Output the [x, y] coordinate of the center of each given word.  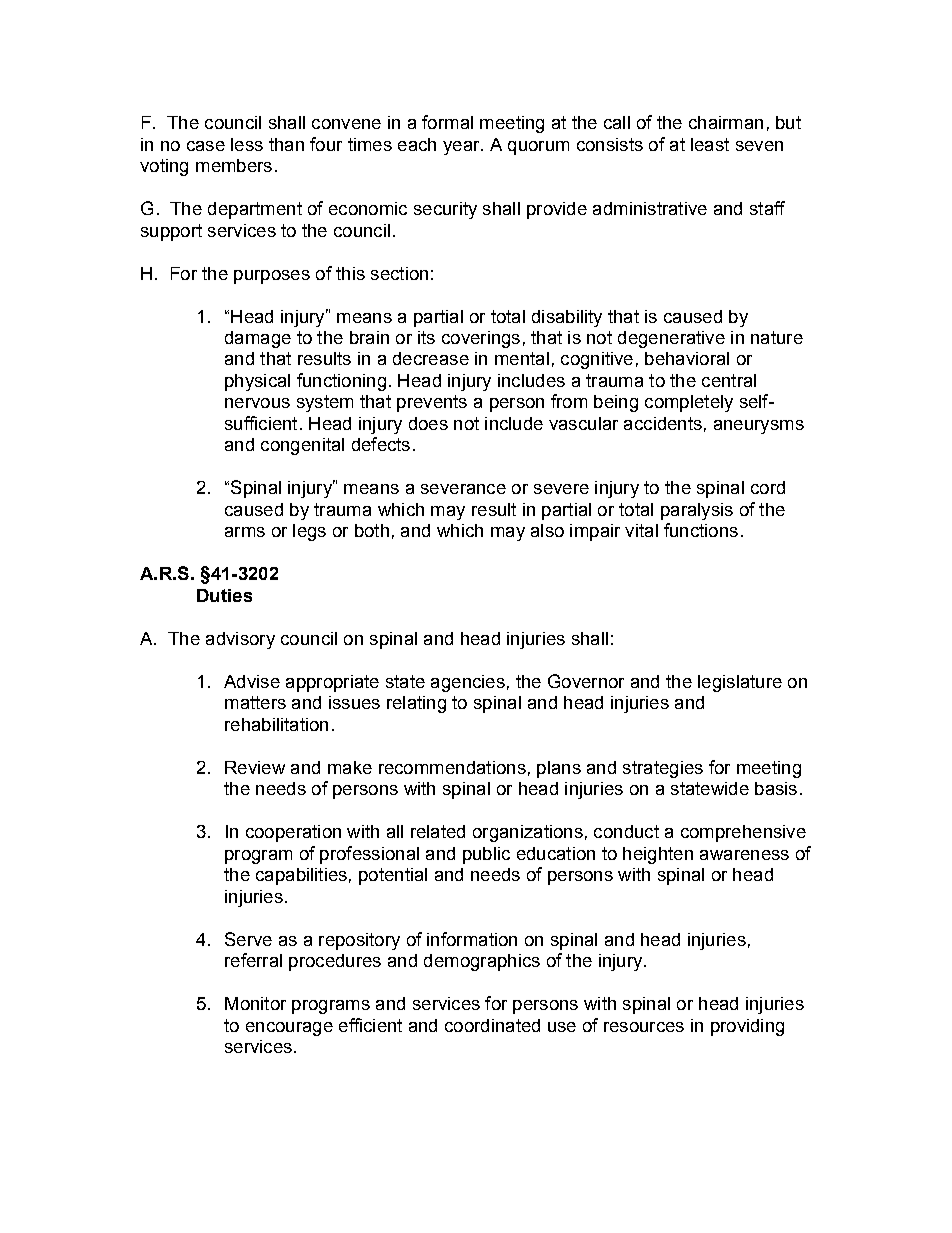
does [428, 423]
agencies [468, 683]
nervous [257, 403]
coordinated [492, 1025]
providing [747, 1027]
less [247, 144]
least [710, 144]
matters [255, 702]
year [462, 148]
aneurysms [759, 427]
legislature [740, 683]
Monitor [255, 1003]
